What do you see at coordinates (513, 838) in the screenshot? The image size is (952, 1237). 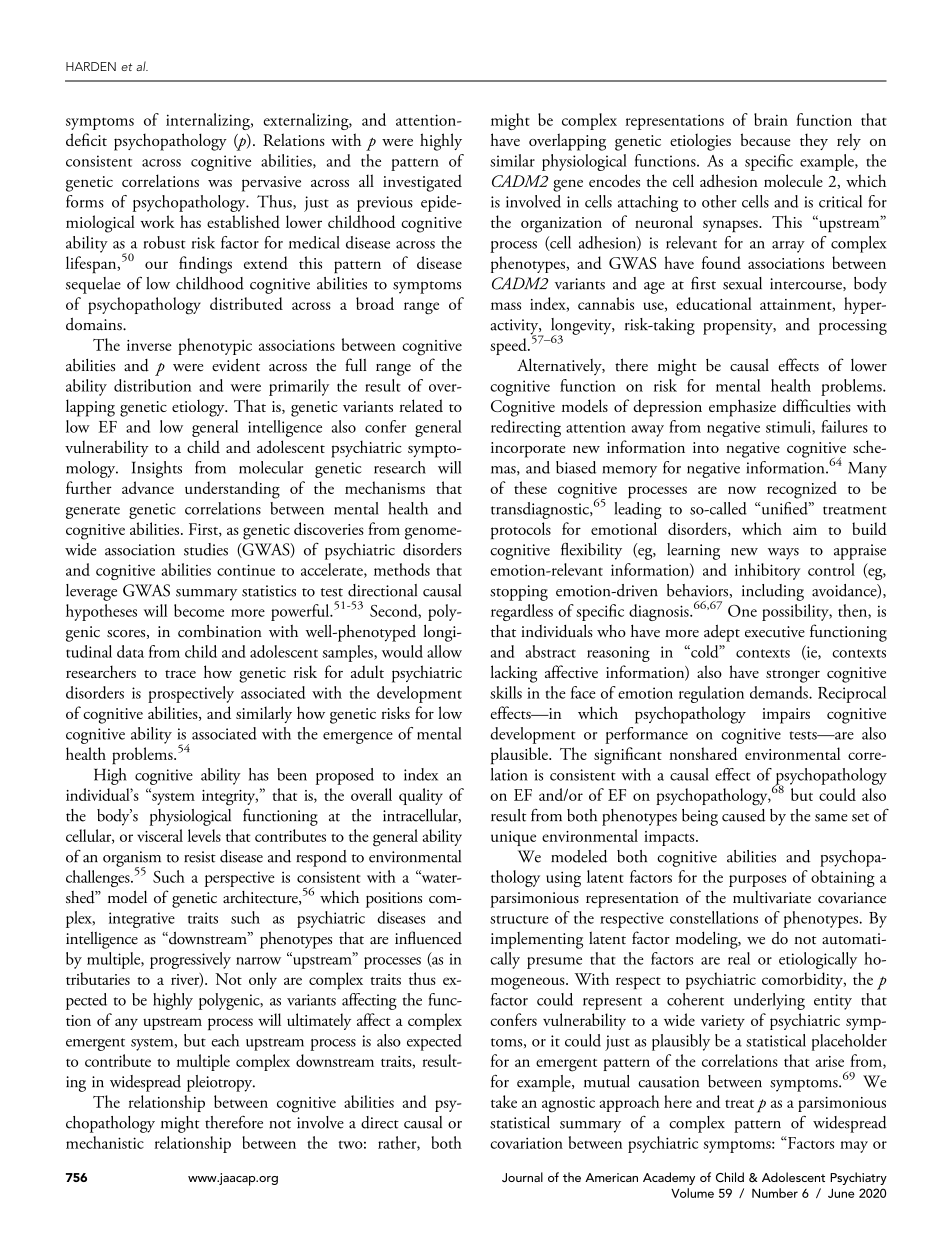 I see `unique` at bounding box center [513, 838].
